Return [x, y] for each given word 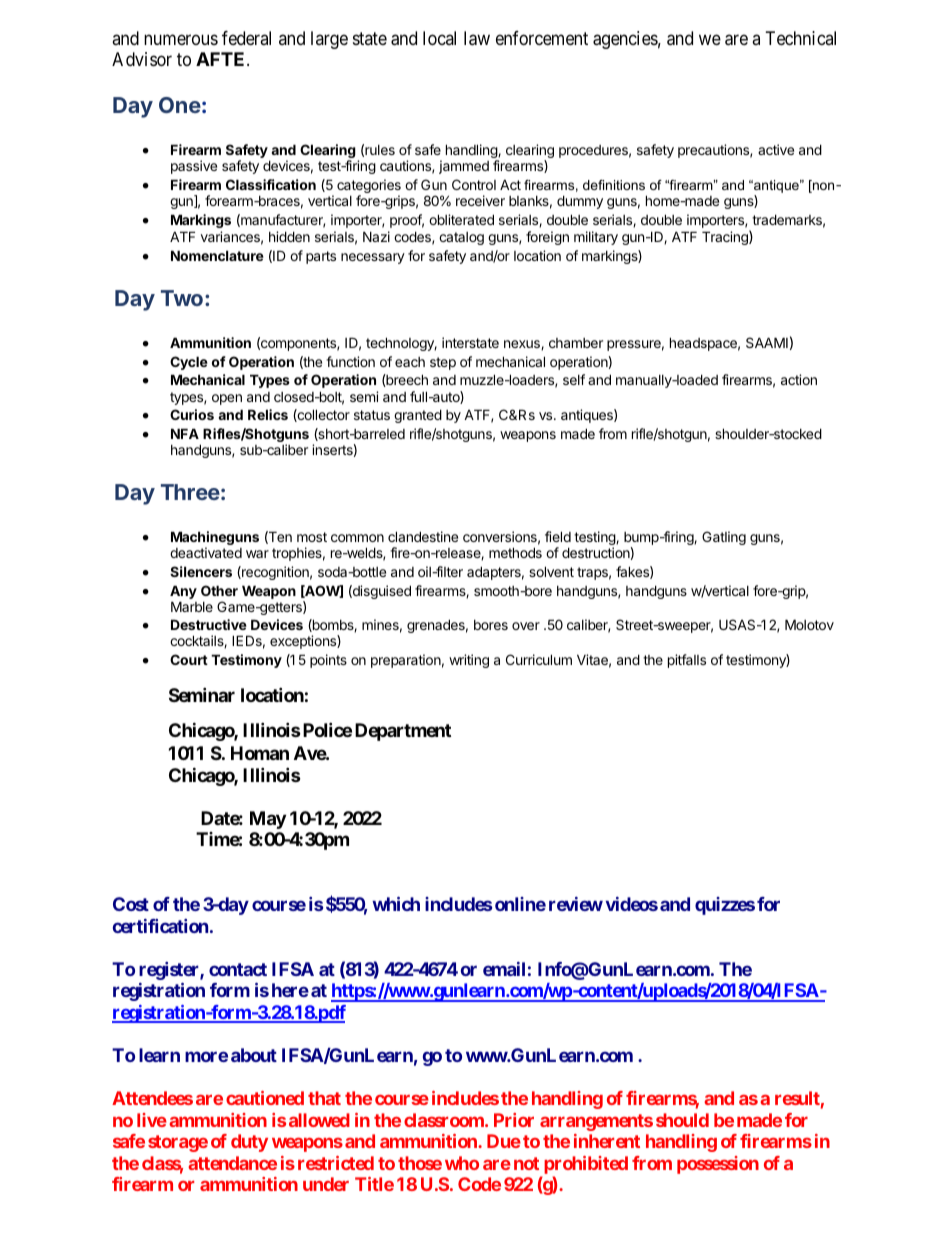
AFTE [222, 59]
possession [718, 1165]
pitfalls [687, 661]
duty [249, 1143]
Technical [801, 38]
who [462, 1163]
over [526, 626]
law [477, 38]
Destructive [209, 624]
